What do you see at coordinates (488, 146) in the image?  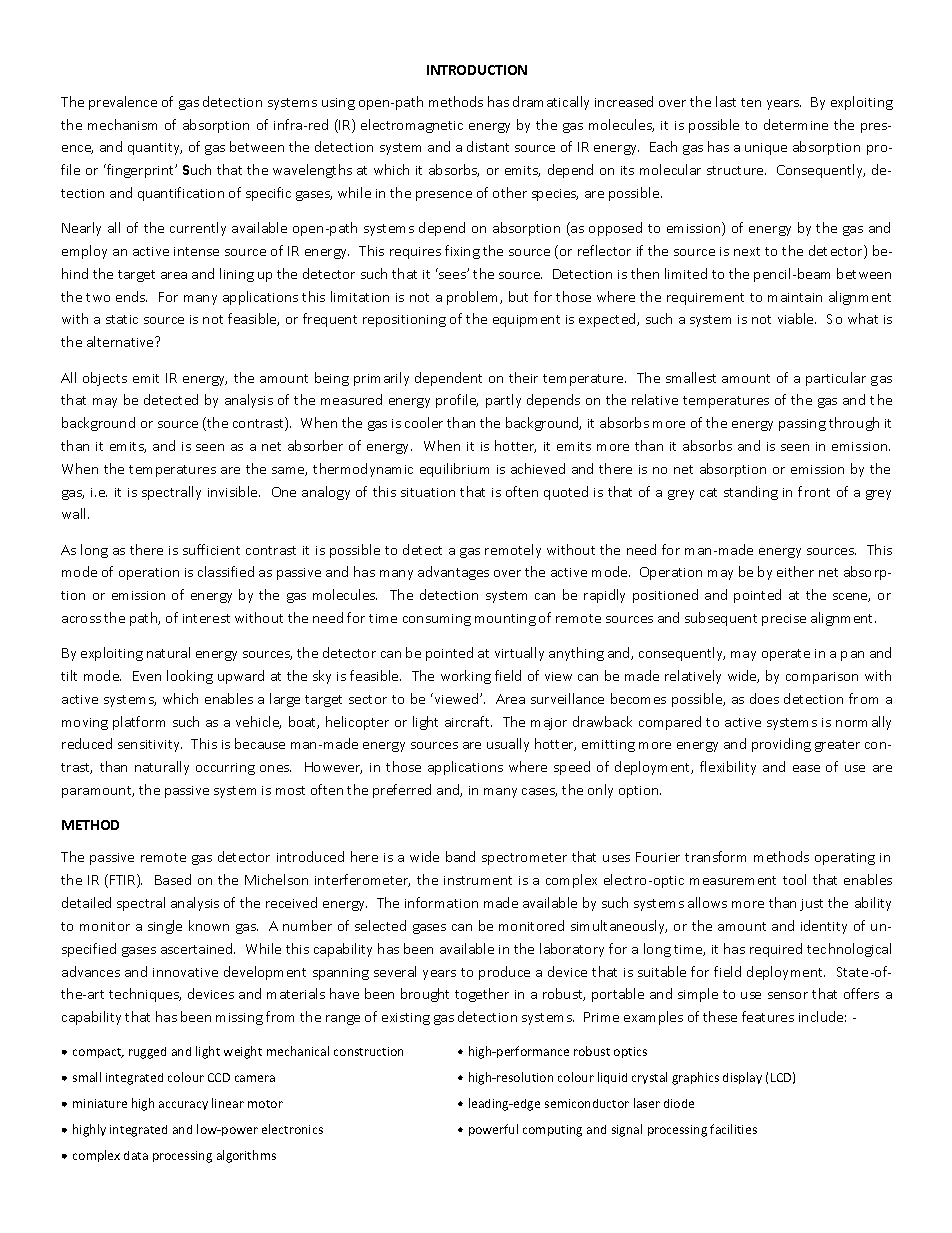 I see `distant` at bounding box center [488, 146].
